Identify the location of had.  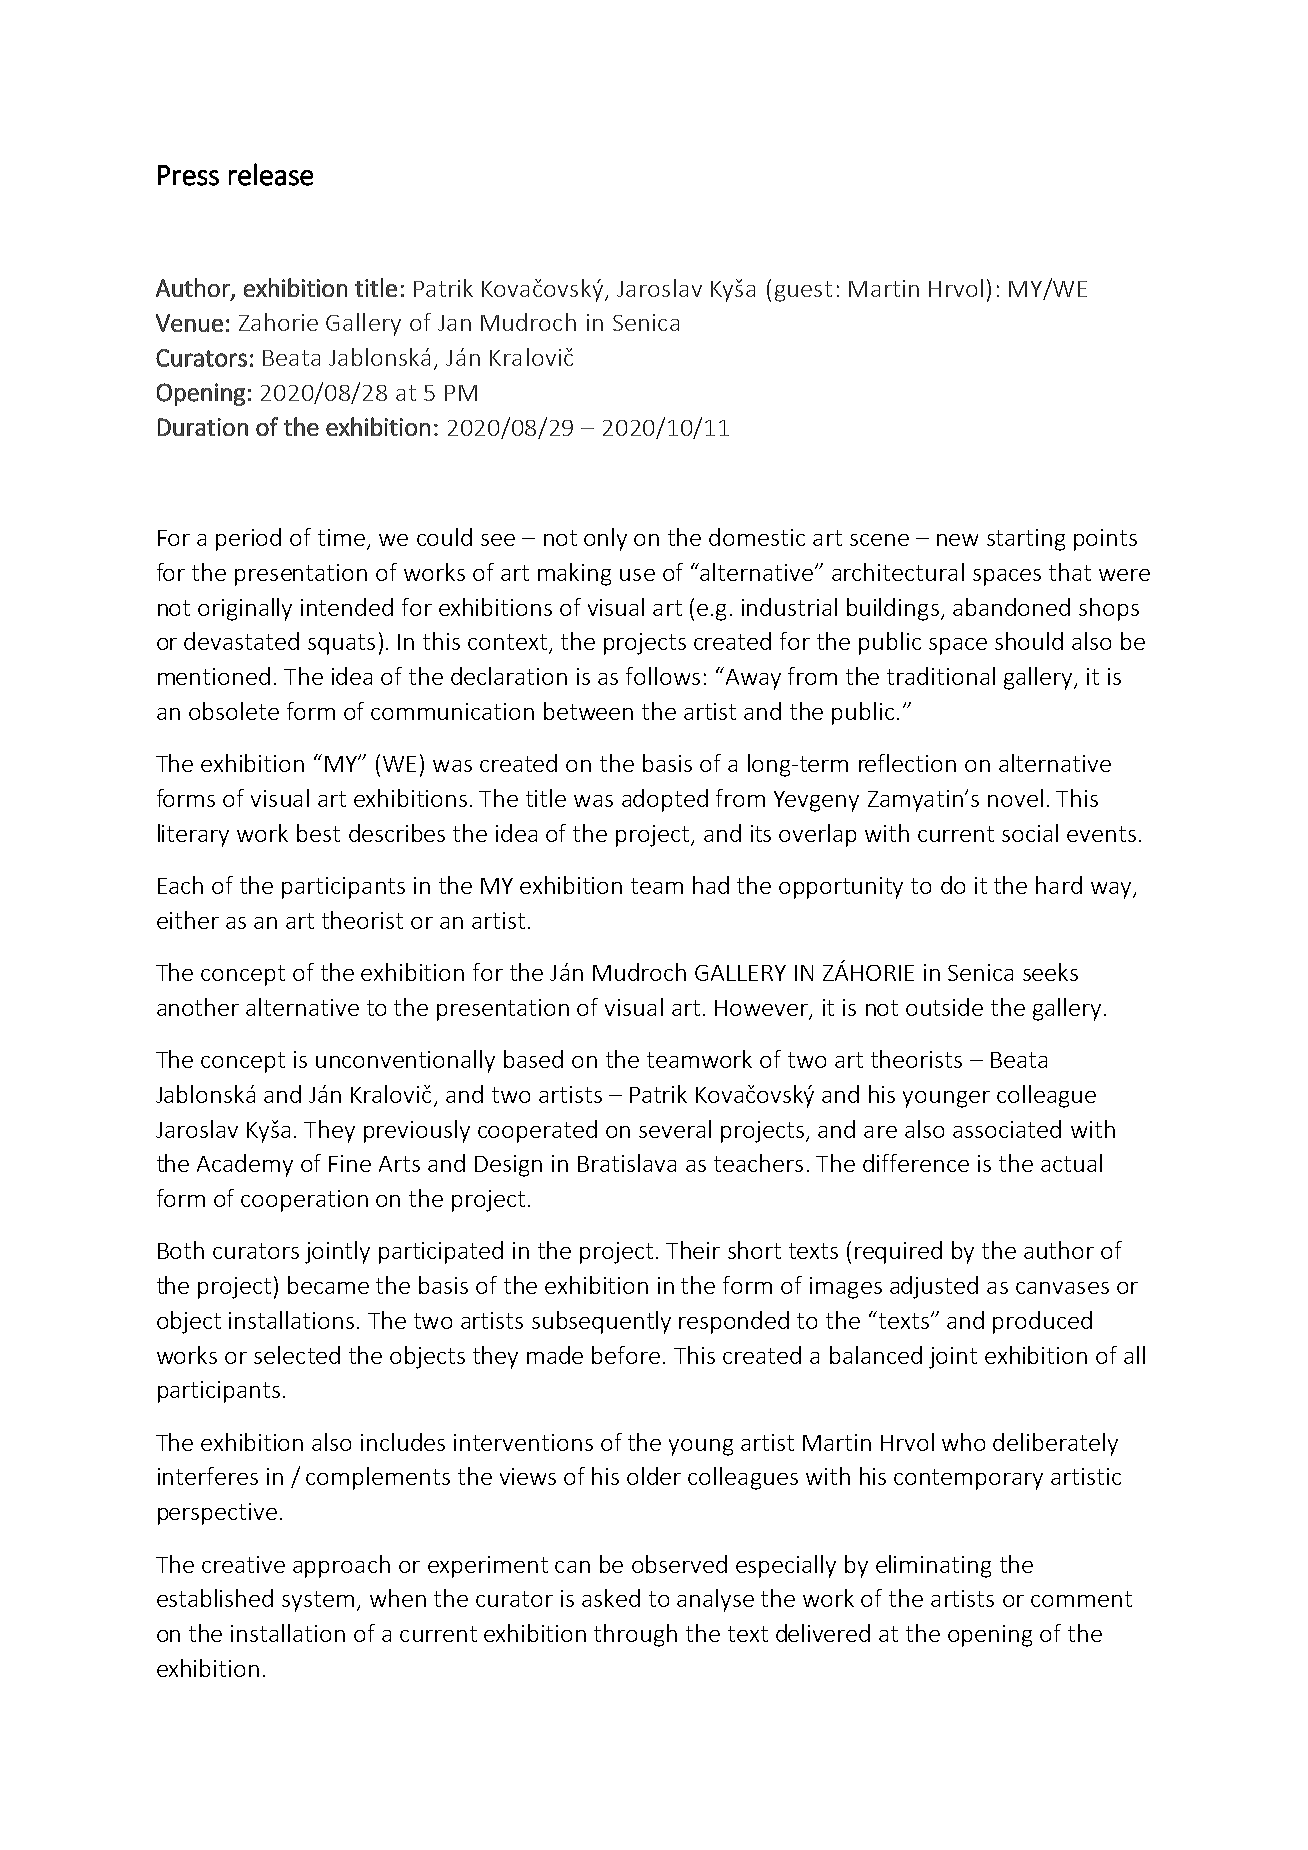
(711, 885).
